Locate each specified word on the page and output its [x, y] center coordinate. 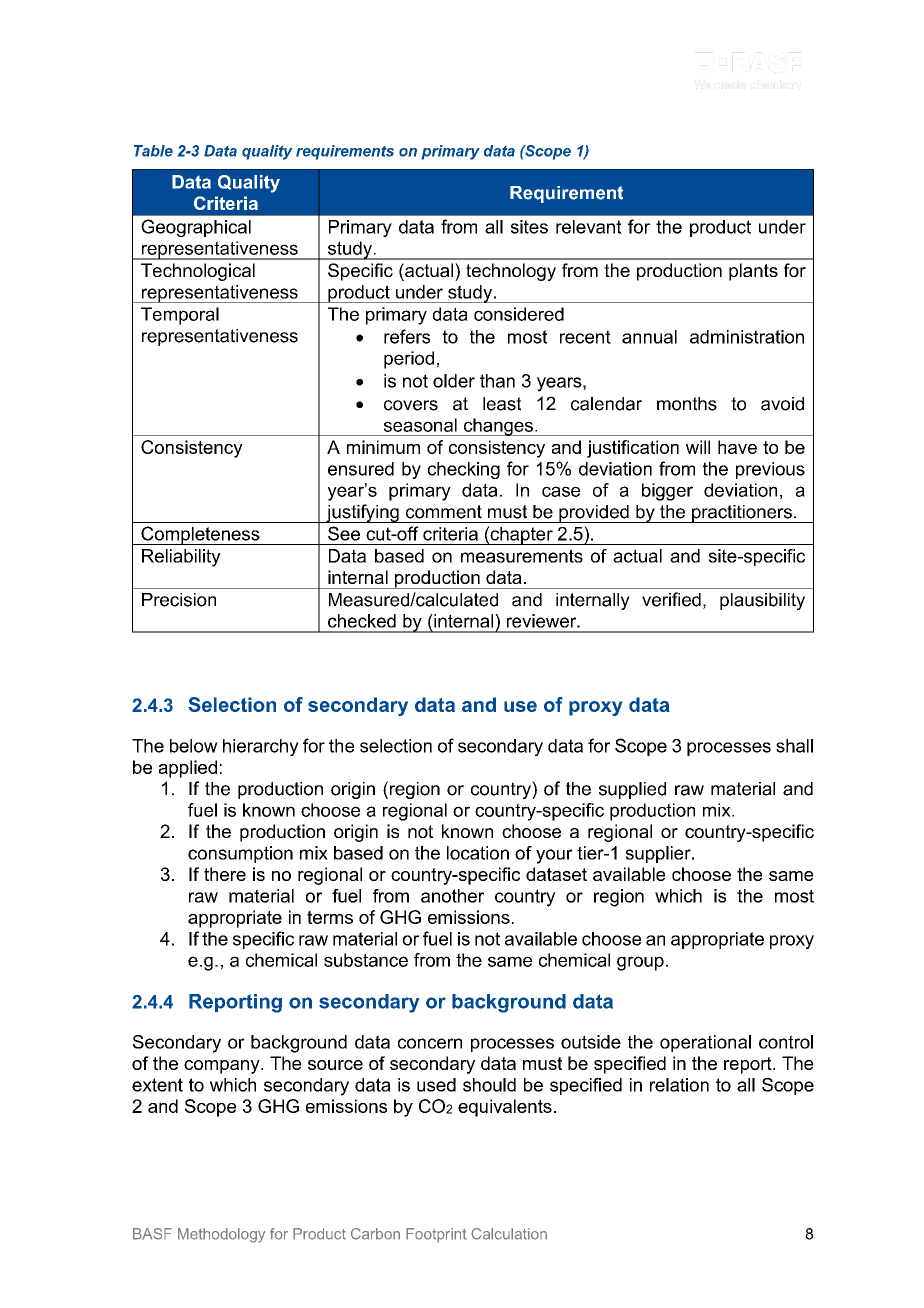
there [225, 874]
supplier [659, 854]
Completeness [200, 535]
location [478, 853]
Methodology [221, 1235]
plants [753, 272]
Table [153, 151]
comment [444, 512]
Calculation [509, 1234]
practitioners [742, 514]
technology [511, 272]
